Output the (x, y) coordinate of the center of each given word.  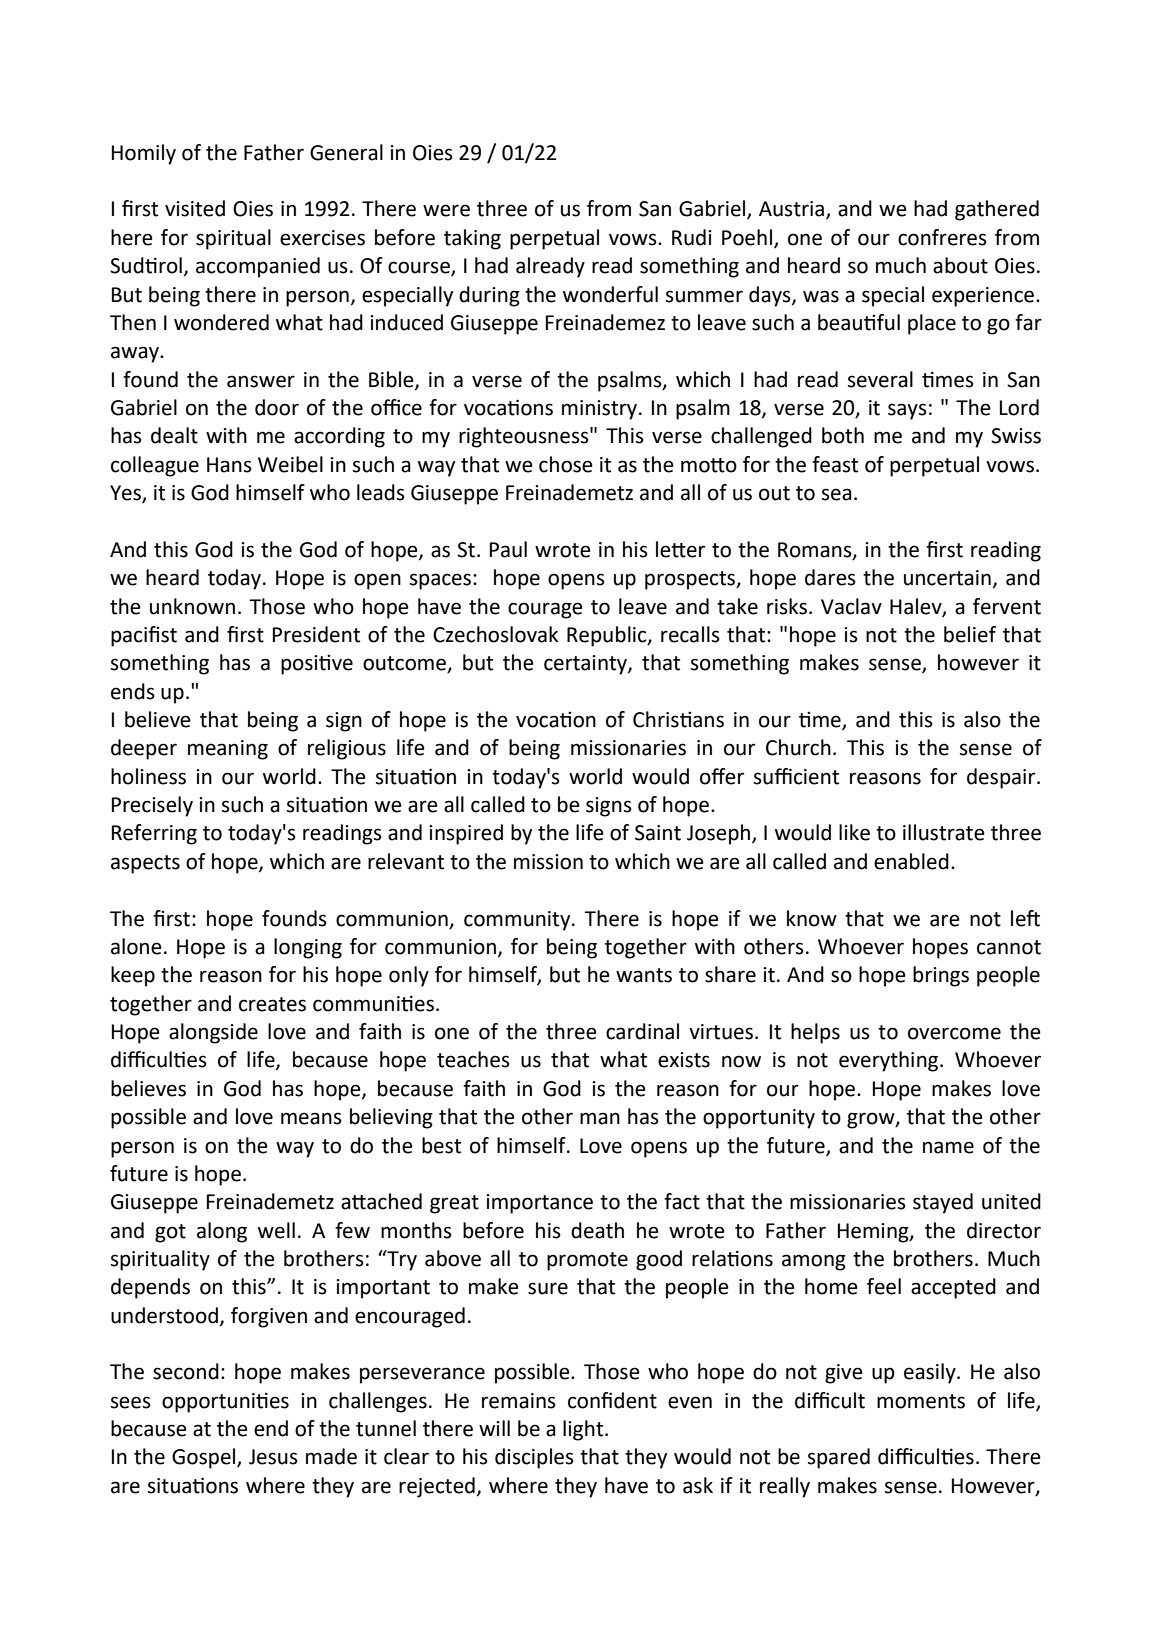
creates (272, 1004)
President (316, 634)
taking (472, 239)
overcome (954, 1033)
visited (195, 208)
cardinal (642, 1031)
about (960, 265)
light (584, 1430)
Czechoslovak (495, 634)
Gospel (205, 1458)
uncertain (947, 578)
